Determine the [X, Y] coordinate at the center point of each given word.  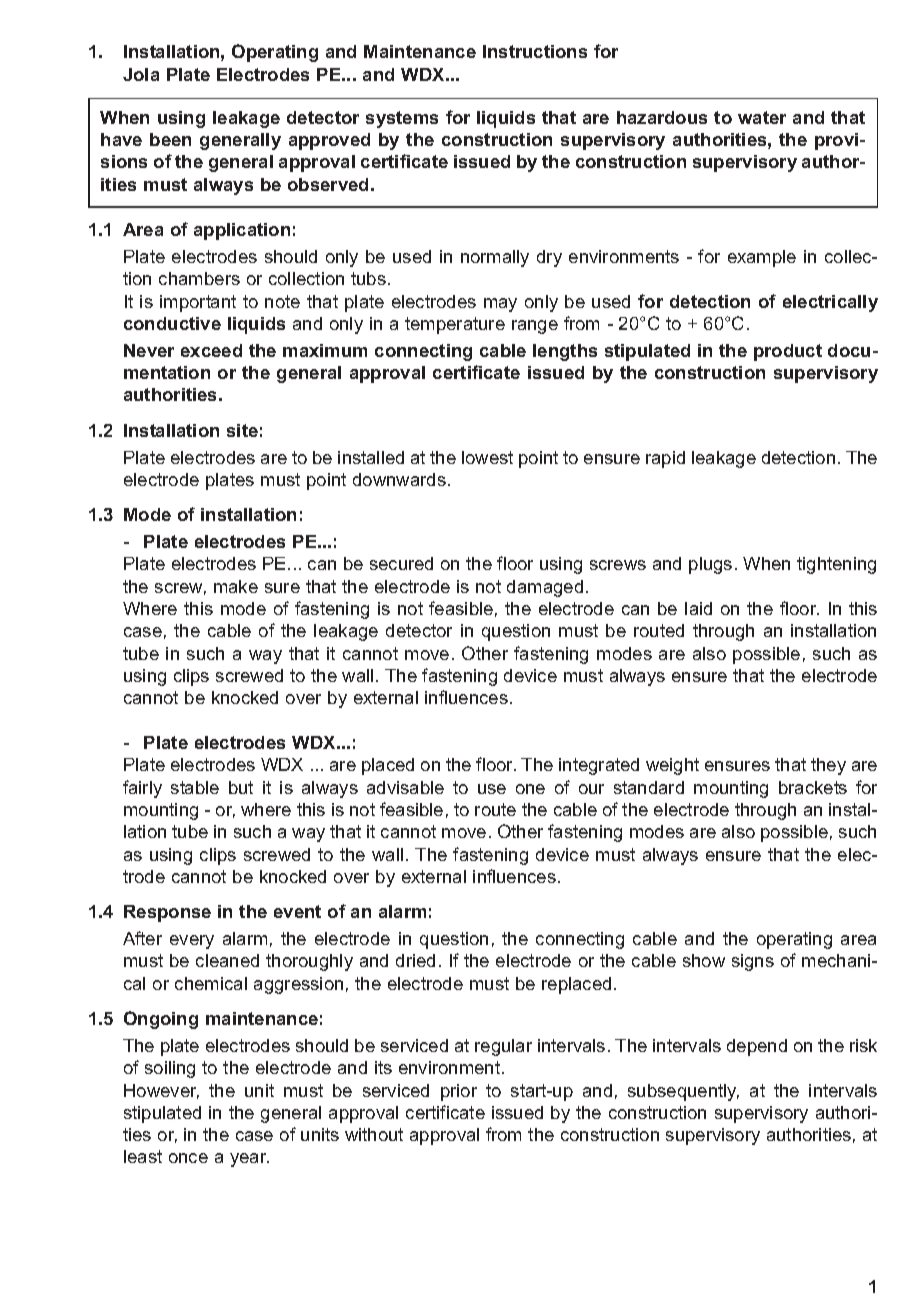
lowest [487, 457]
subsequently [683, 1092]
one [530, 789]
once [188, 1158]
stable [195, 787]
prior [459, 1092]
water [762, 117]
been [170, 139]
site [242, 430]
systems [402, 119]
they [828, 766]
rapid [665, 459]
